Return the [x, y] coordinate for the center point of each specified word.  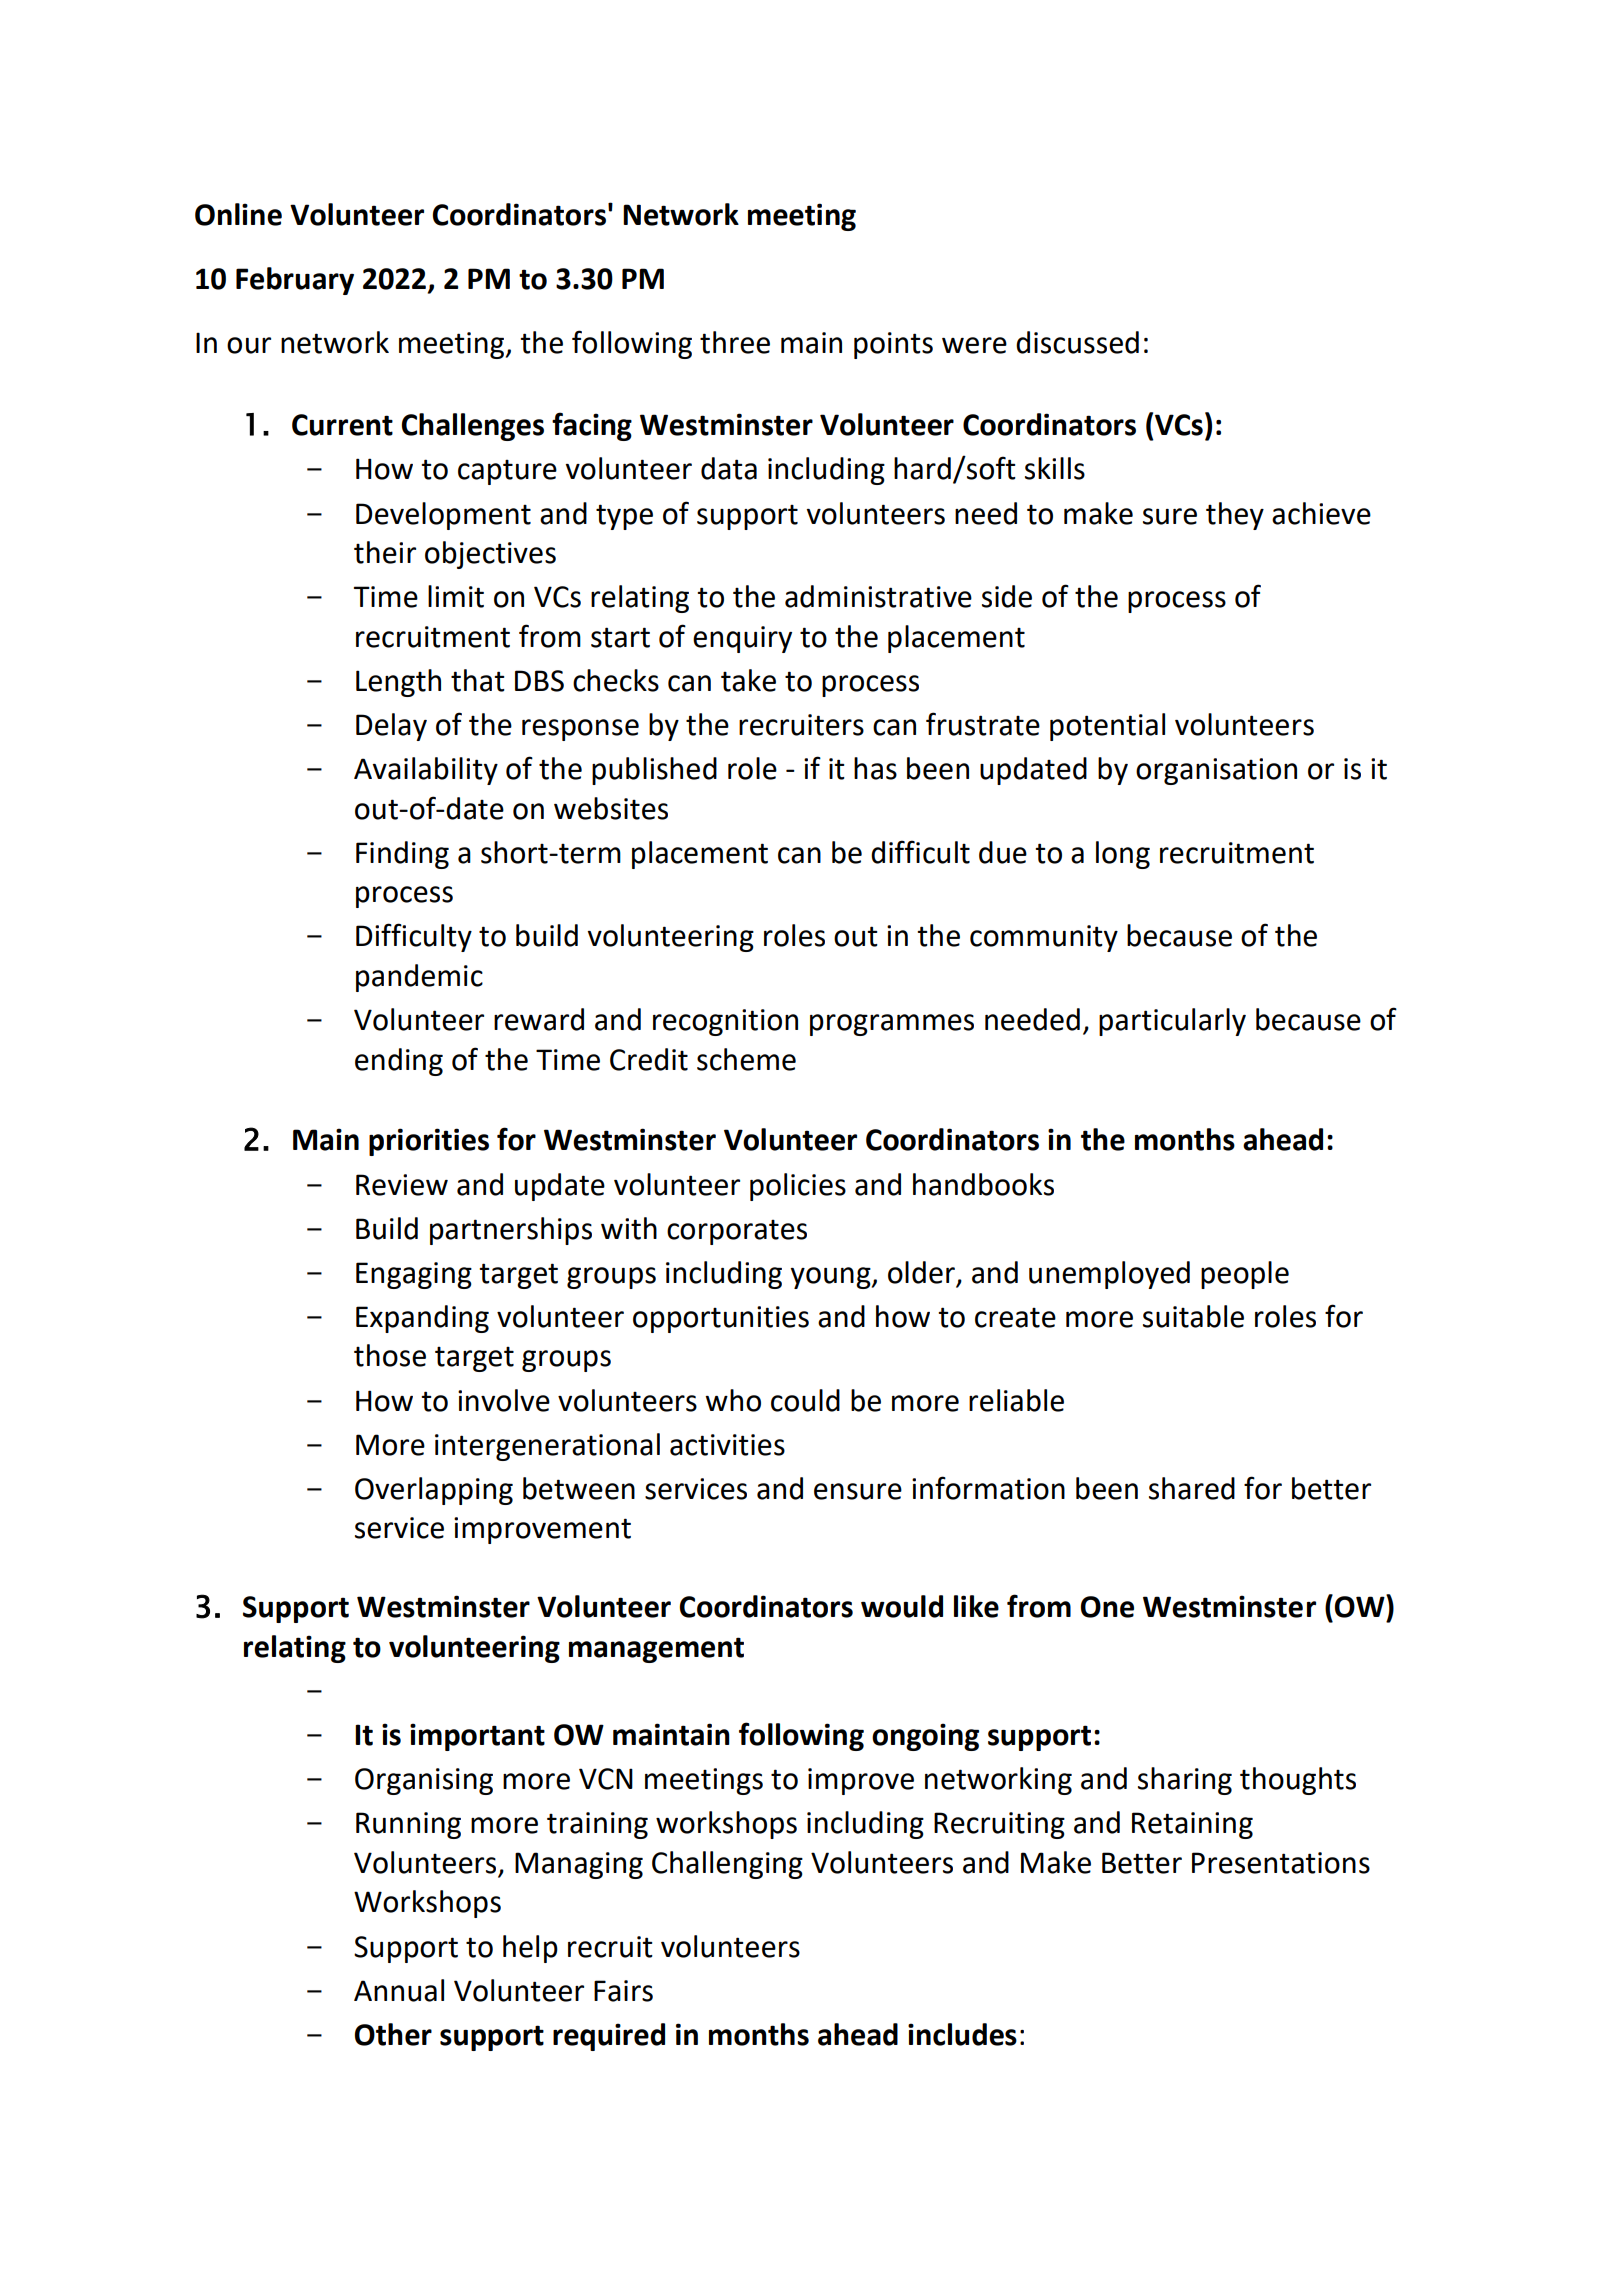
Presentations [1281, 1863]
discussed [1077, 342]
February [295, 281]
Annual [399, 1990]
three [735, 342]
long [1123, 855]
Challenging [727, 1865]
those [390, 1355]
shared [1192, 1488]
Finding [402, 855]
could [805, 1400]
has [875, 768]
